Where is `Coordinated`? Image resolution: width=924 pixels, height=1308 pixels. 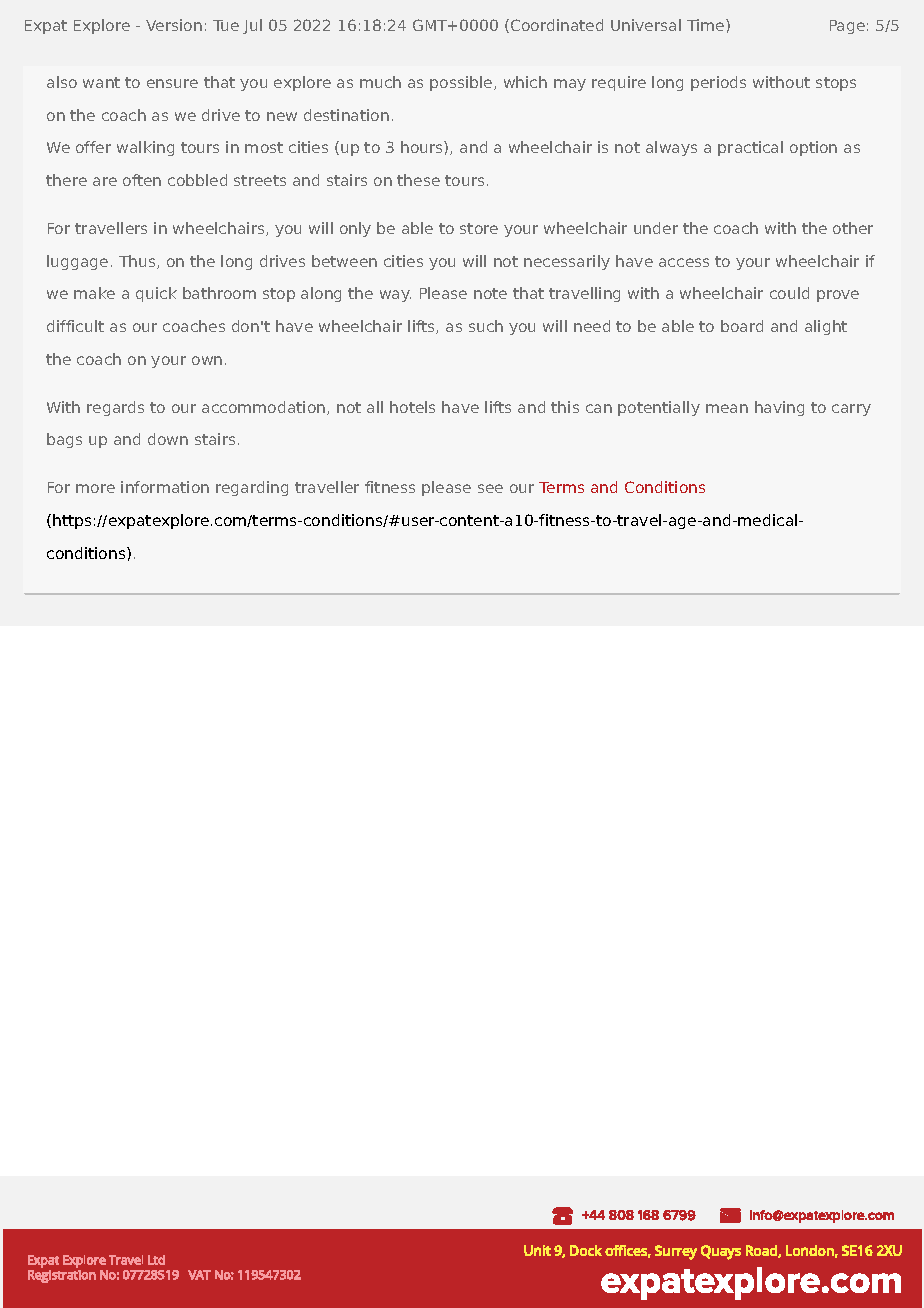 Coordinated is located at coordinates (557, 25).
